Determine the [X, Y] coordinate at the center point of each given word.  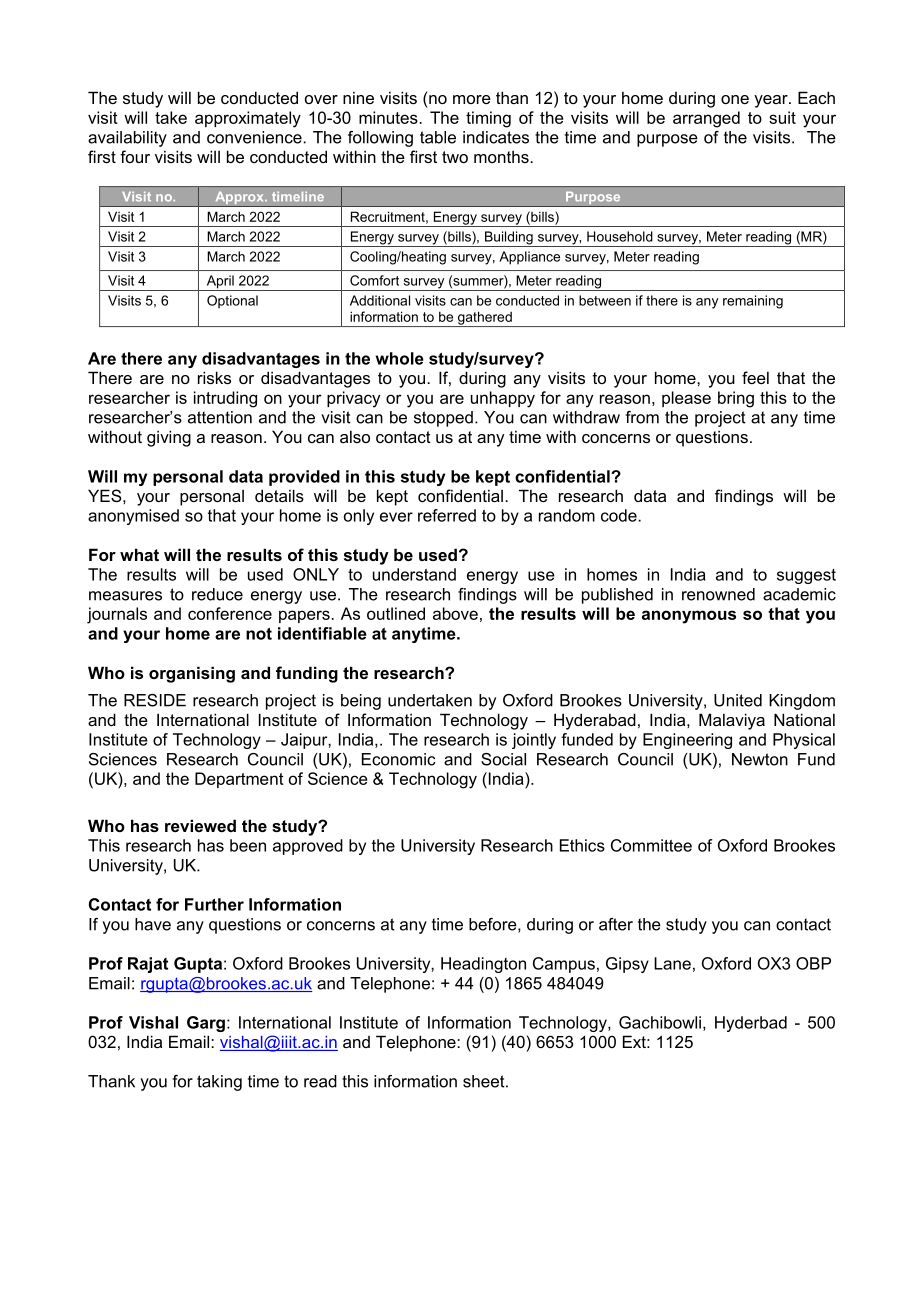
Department [239, 780]
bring [736, 399]
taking [219, 1083]
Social [503, 759]
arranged [706, 119]
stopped [443, 419]
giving [169, 438]
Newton [760, 759]
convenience [255, 137]
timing [488, 119]
